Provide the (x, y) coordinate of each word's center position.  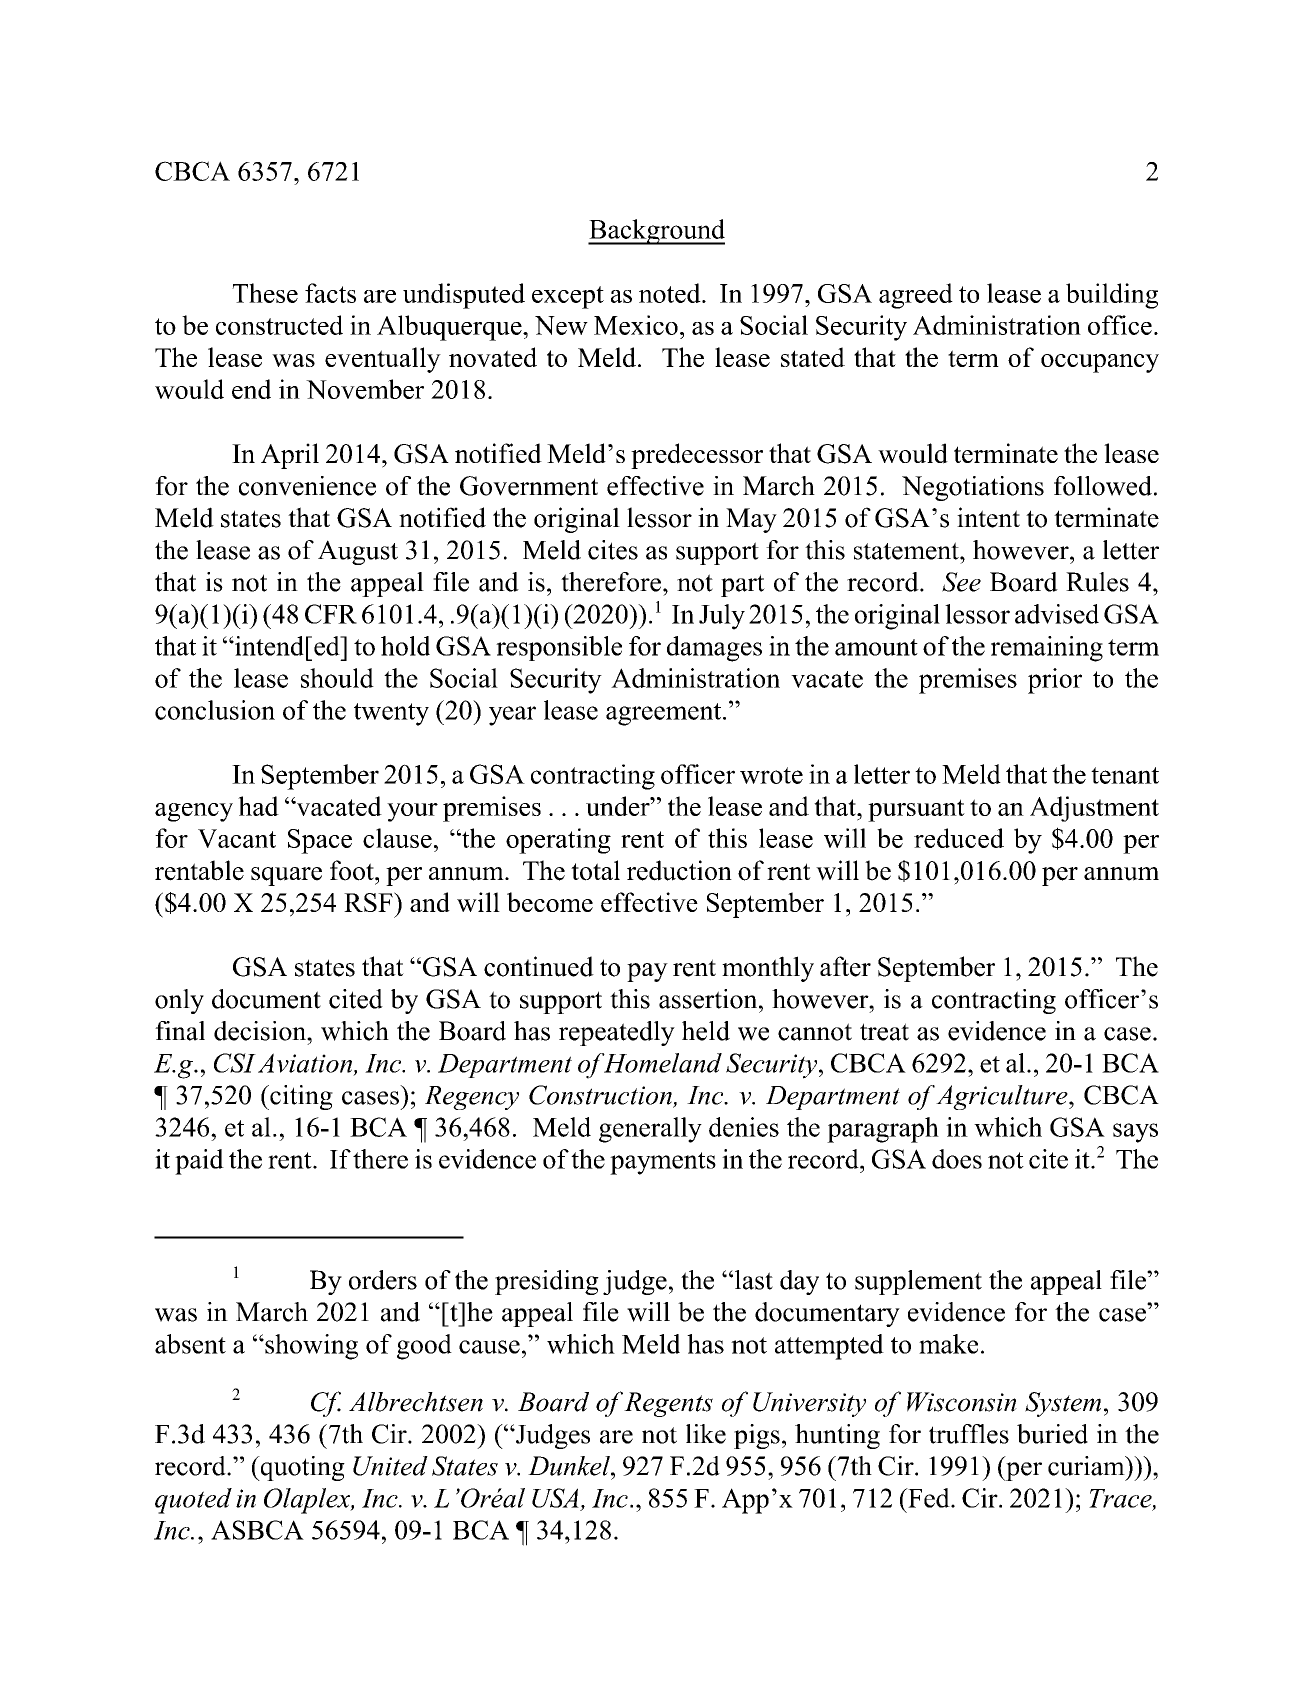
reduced (959, 838)
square (286, 876)
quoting (301, 1468)
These (265, 293)
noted (671, 293)
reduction (679, 870)
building (1112, 296)
